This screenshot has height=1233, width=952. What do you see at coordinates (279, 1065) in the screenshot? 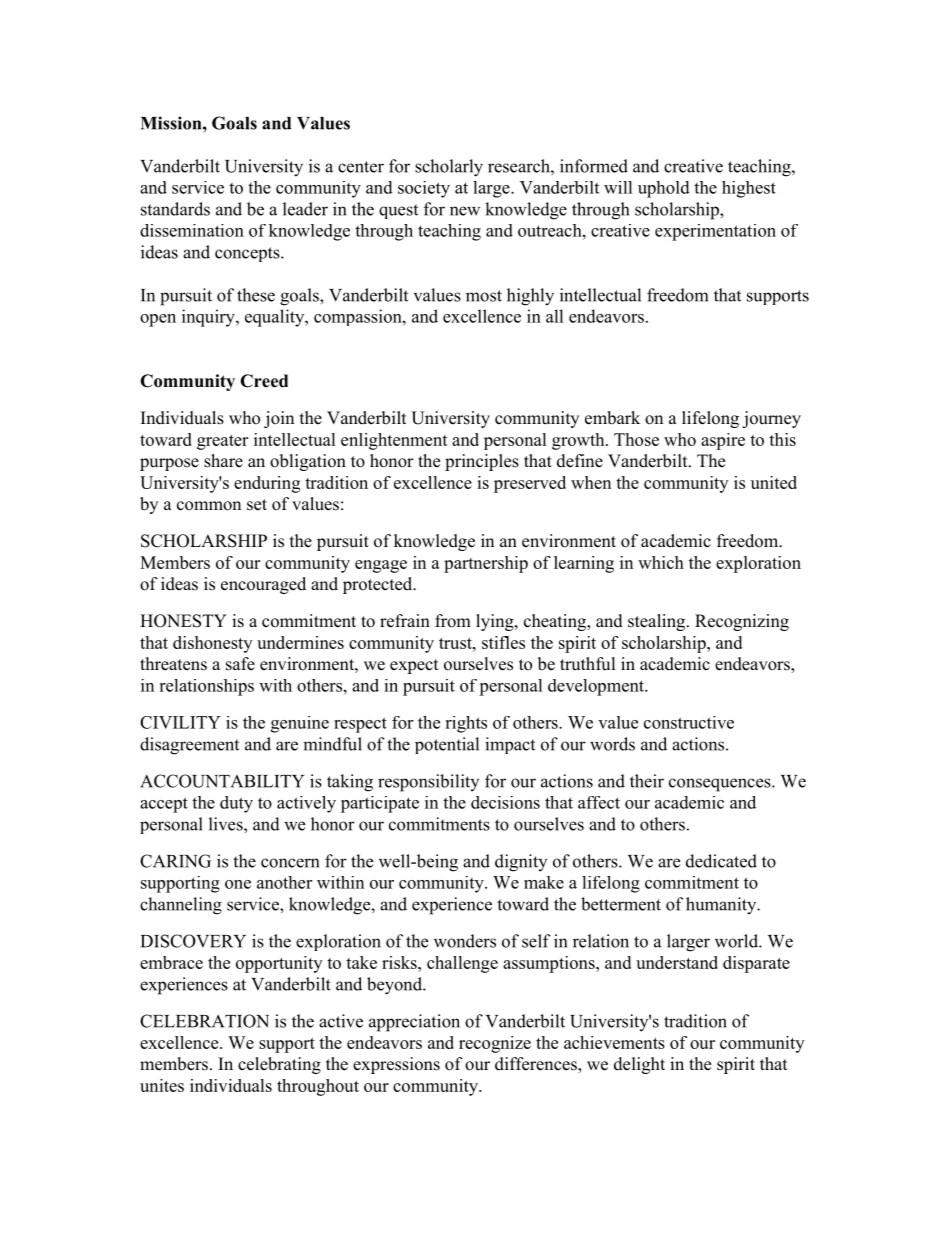
I see `celebrating` at bounding box center [279, 1065].
